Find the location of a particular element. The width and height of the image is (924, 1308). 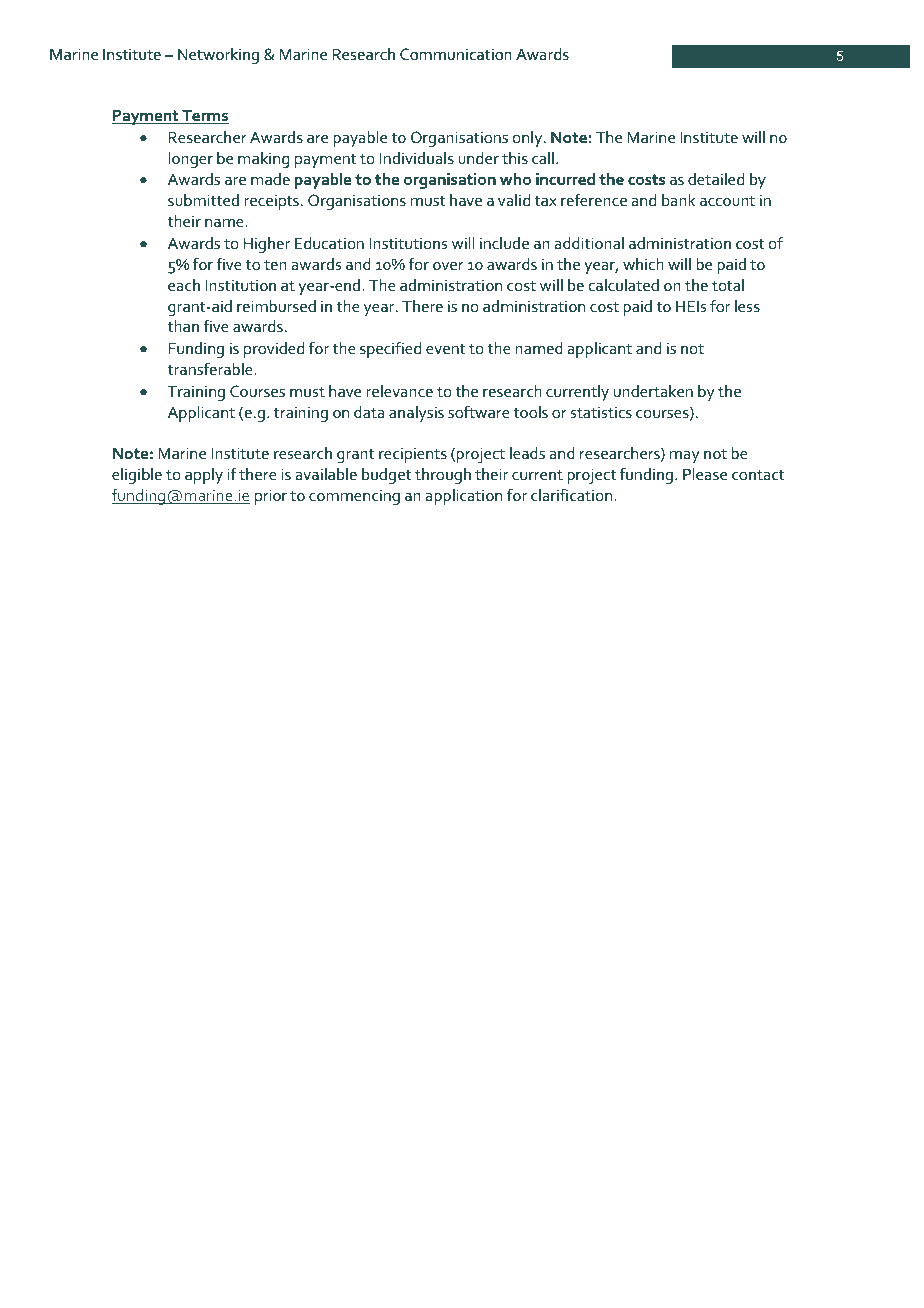

software is located at coordinates (479, 411).
